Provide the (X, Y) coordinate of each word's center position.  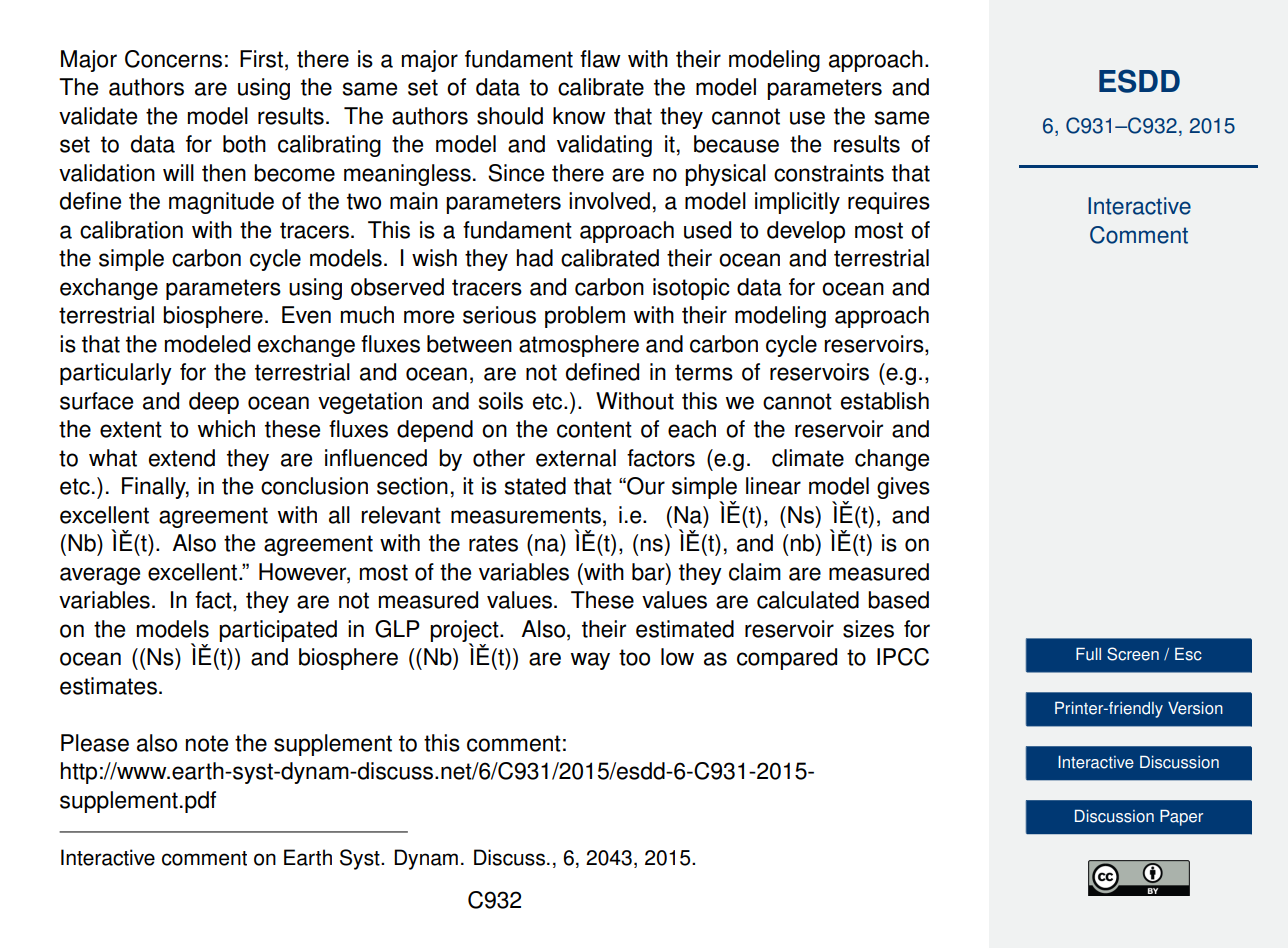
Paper (1181, 818)
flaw (600, 59)
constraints (829, 173)
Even (306, 315)
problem (585, 317)
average (100, 576)
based (898, 600)
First (261, 59)
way (590, 661)
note (207, 743)
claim (755, 572)
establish (885, 401)
